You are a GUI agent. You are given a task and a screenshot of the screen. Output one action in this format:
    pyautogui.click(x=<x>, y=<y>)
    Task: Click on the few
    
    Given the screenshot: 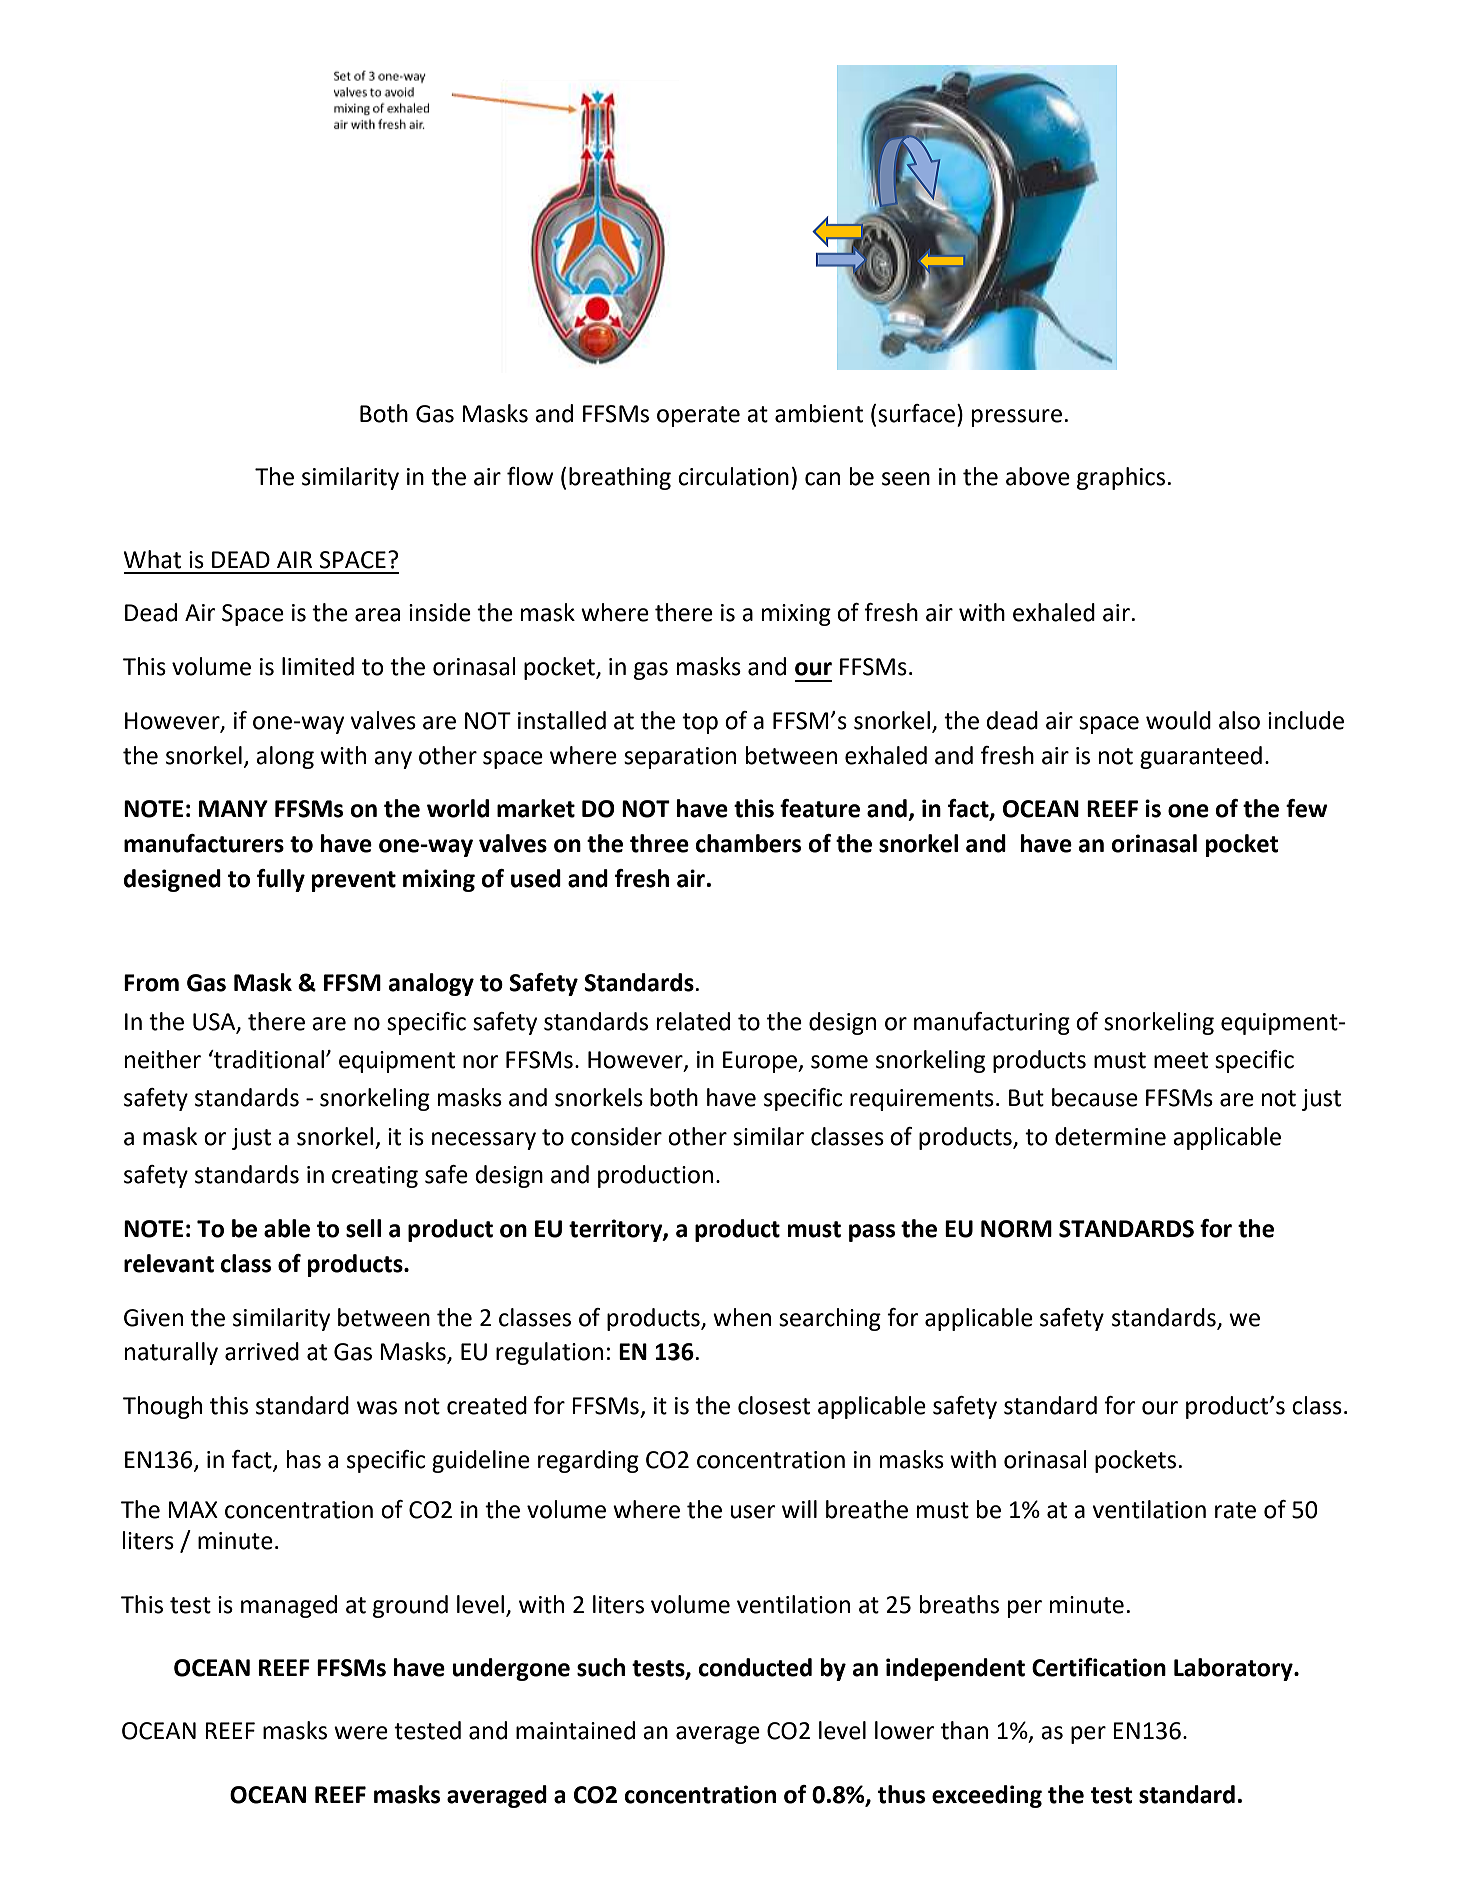 What is the action you would take?
    pyautogui.click(x=1307, y=808)
